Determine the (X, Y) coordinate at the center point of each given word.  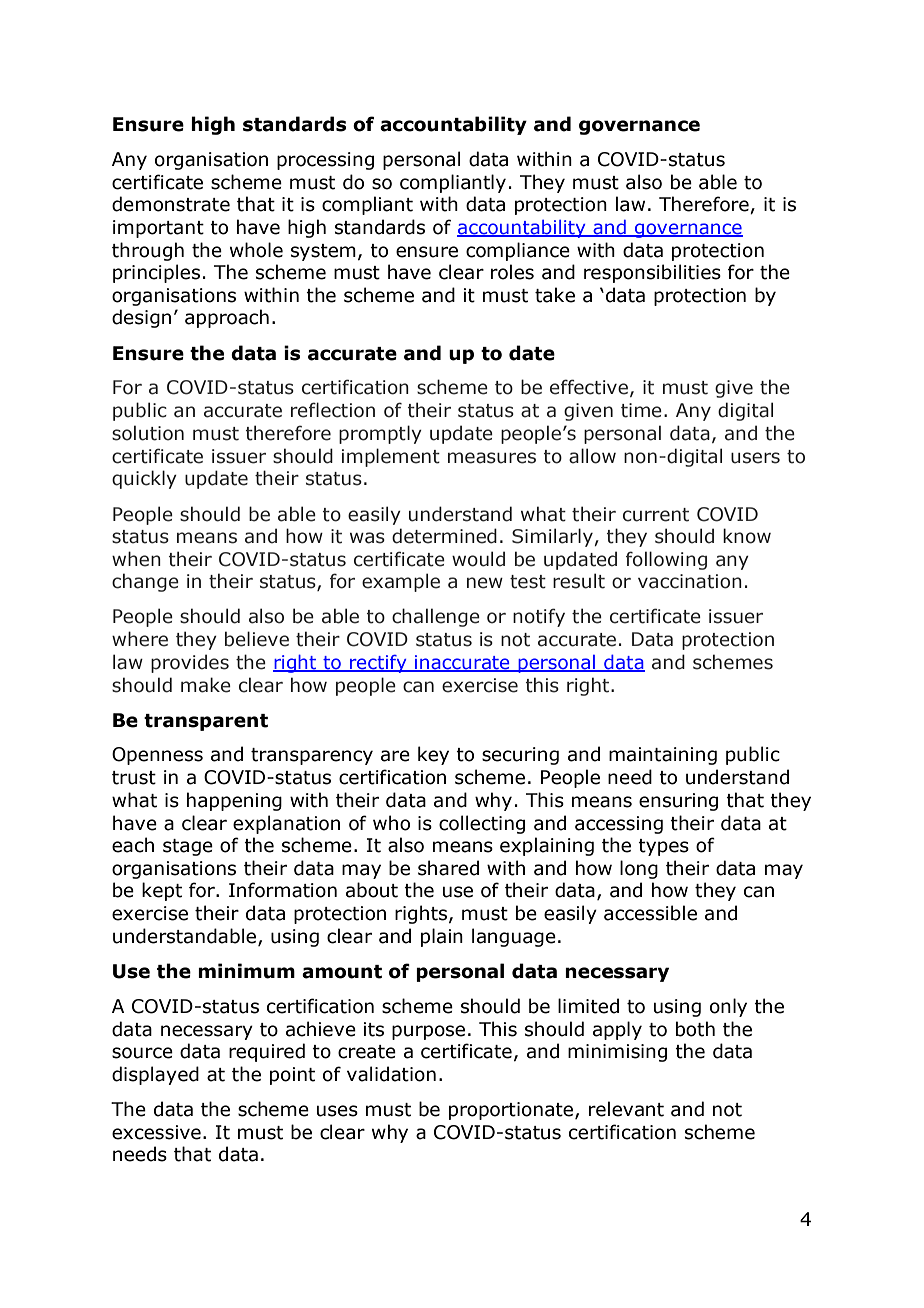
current (656, 515)
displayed (155, 1075)
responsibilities (652, 273)
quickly (144, 479)
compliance (518, 251)
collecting (482, 824)
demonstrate (171, 204)
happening (234, 801)
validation (391, 1074)
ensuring (678, 802)
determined (444, 536)
